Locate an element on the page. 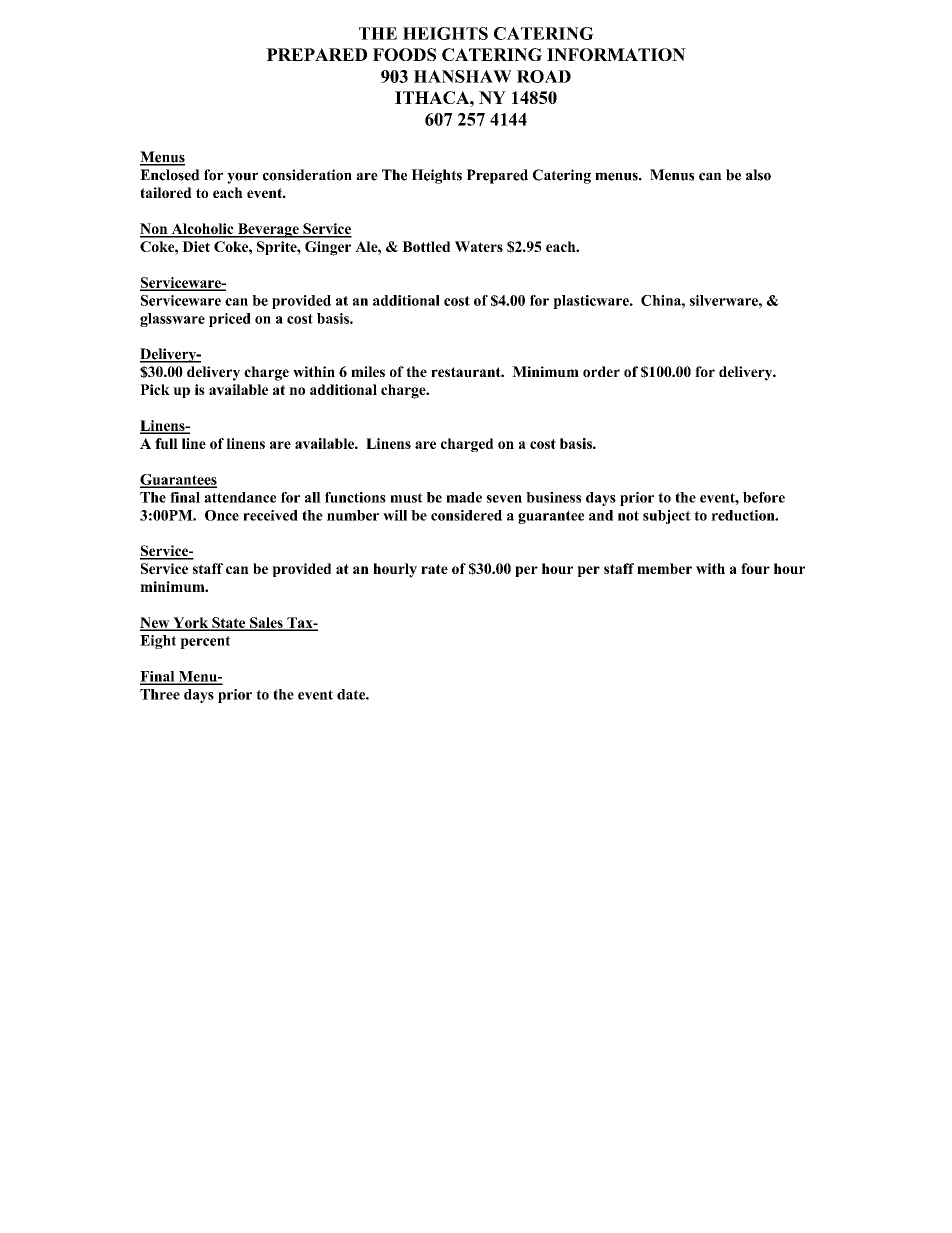 The height and width of the page is (1233, 952). priced is located at coordinates (230, 320).
